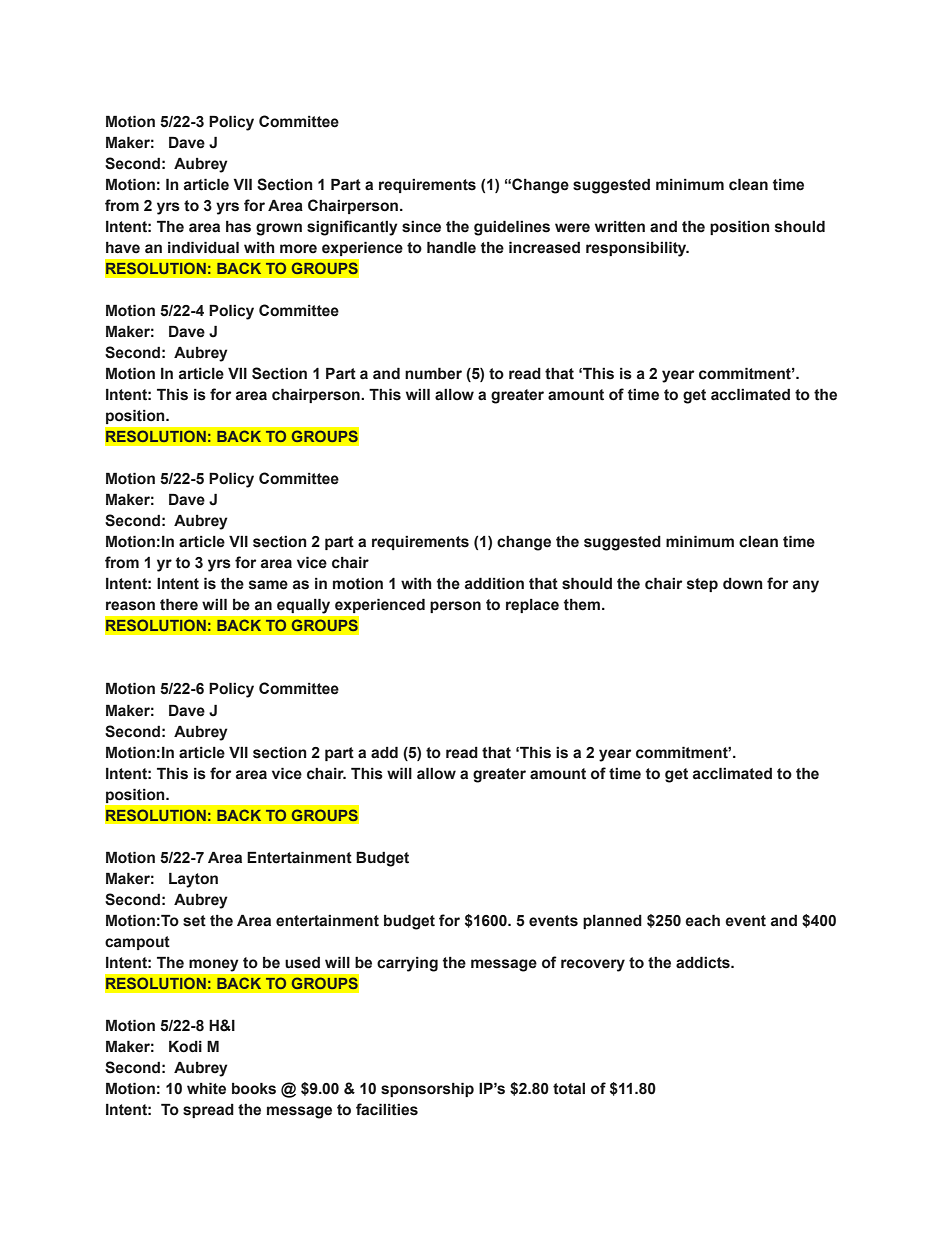 Image resolution: width=952 pixels, height=1233 pixels. What do you see at coordinates (268, 585) in the screenshot?
I see `same` at bounding box center [268, 585].
